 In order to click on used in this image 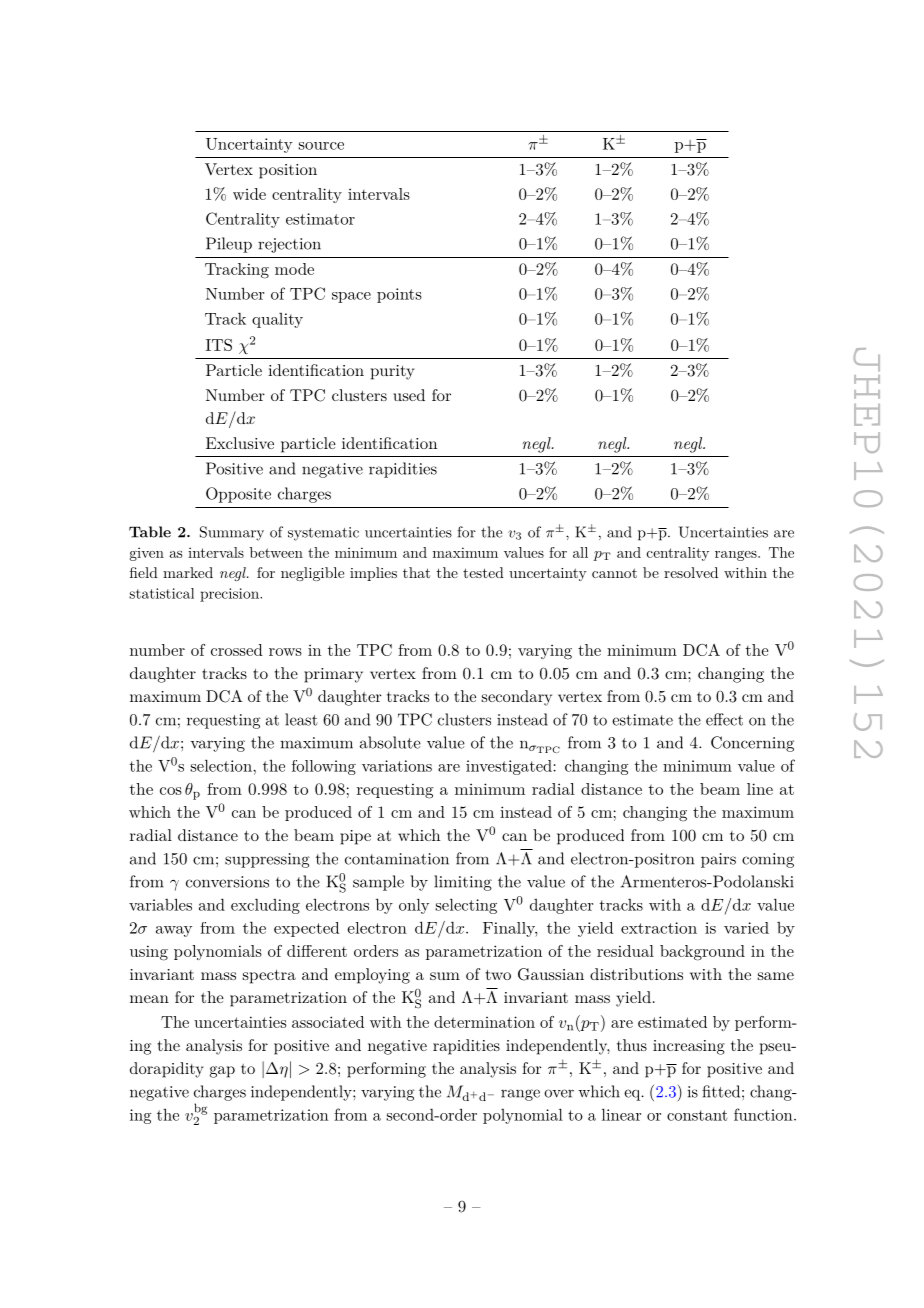, I will do `click(409, 395)`.
